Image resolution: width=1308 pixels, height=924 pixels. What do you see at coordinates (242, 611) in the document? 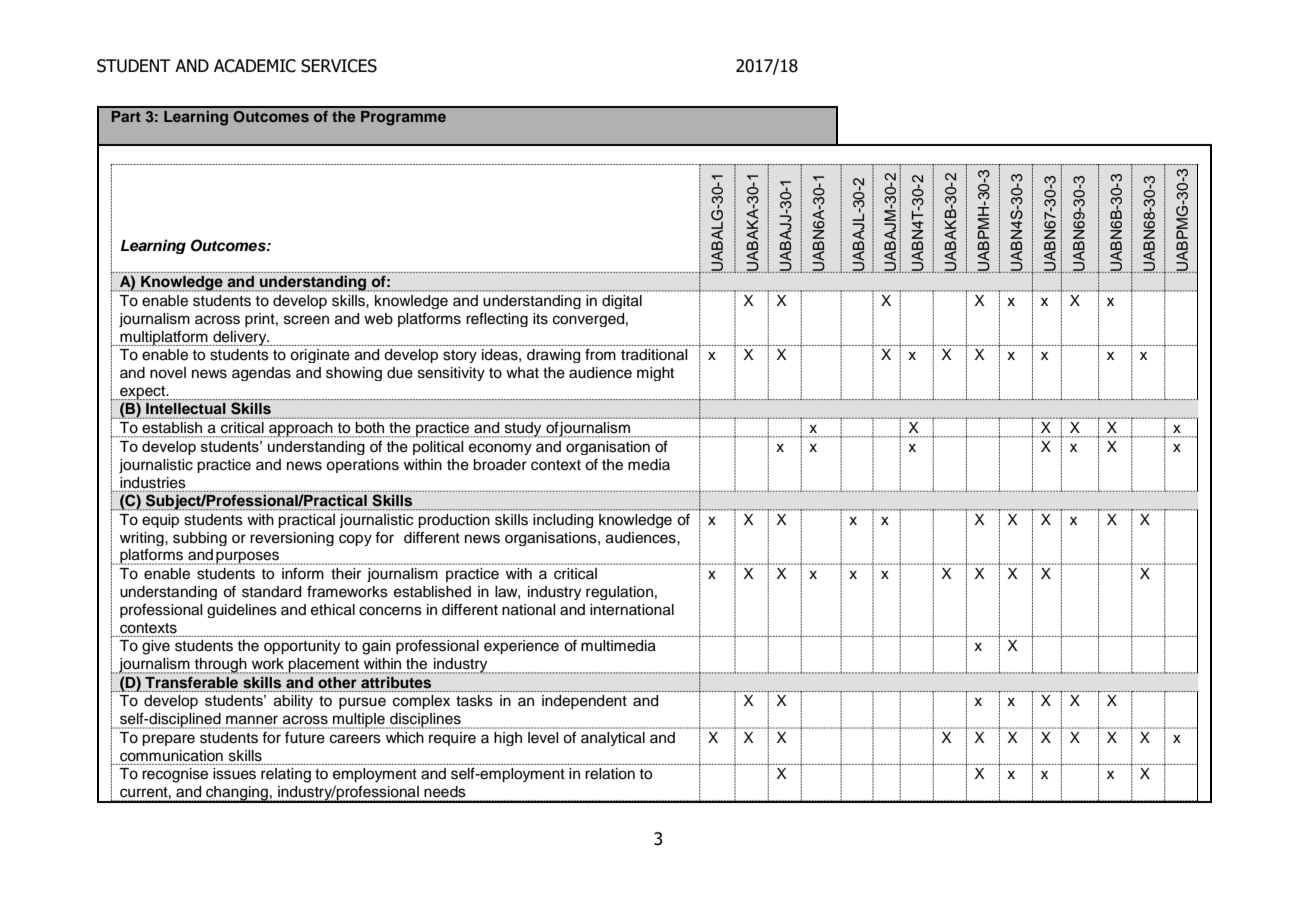
I see `guidelines` at bounding box center [242, 611].
